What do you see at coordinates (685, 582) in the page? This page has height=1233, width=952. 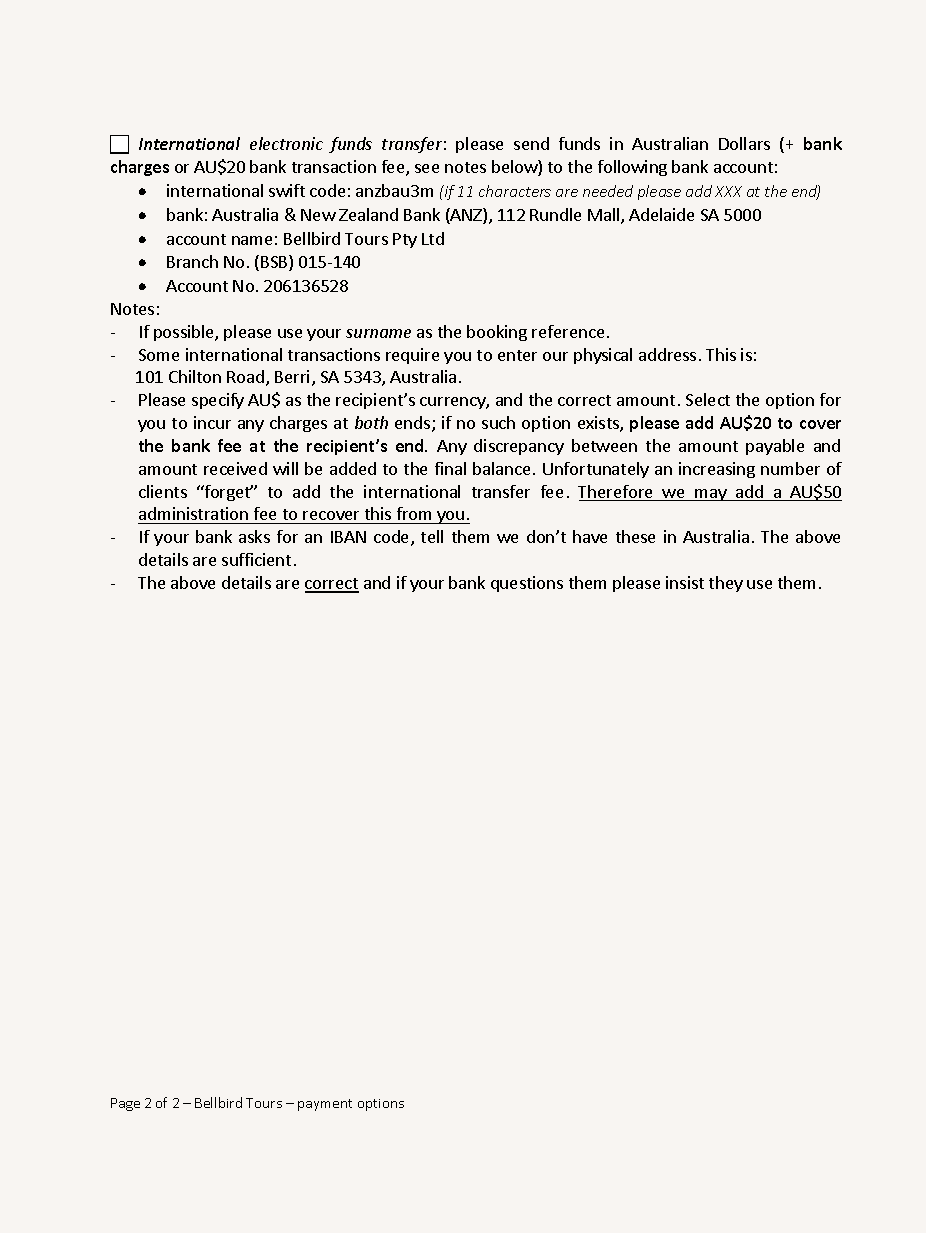 I see `insist` at bounding box center [685, 582].
